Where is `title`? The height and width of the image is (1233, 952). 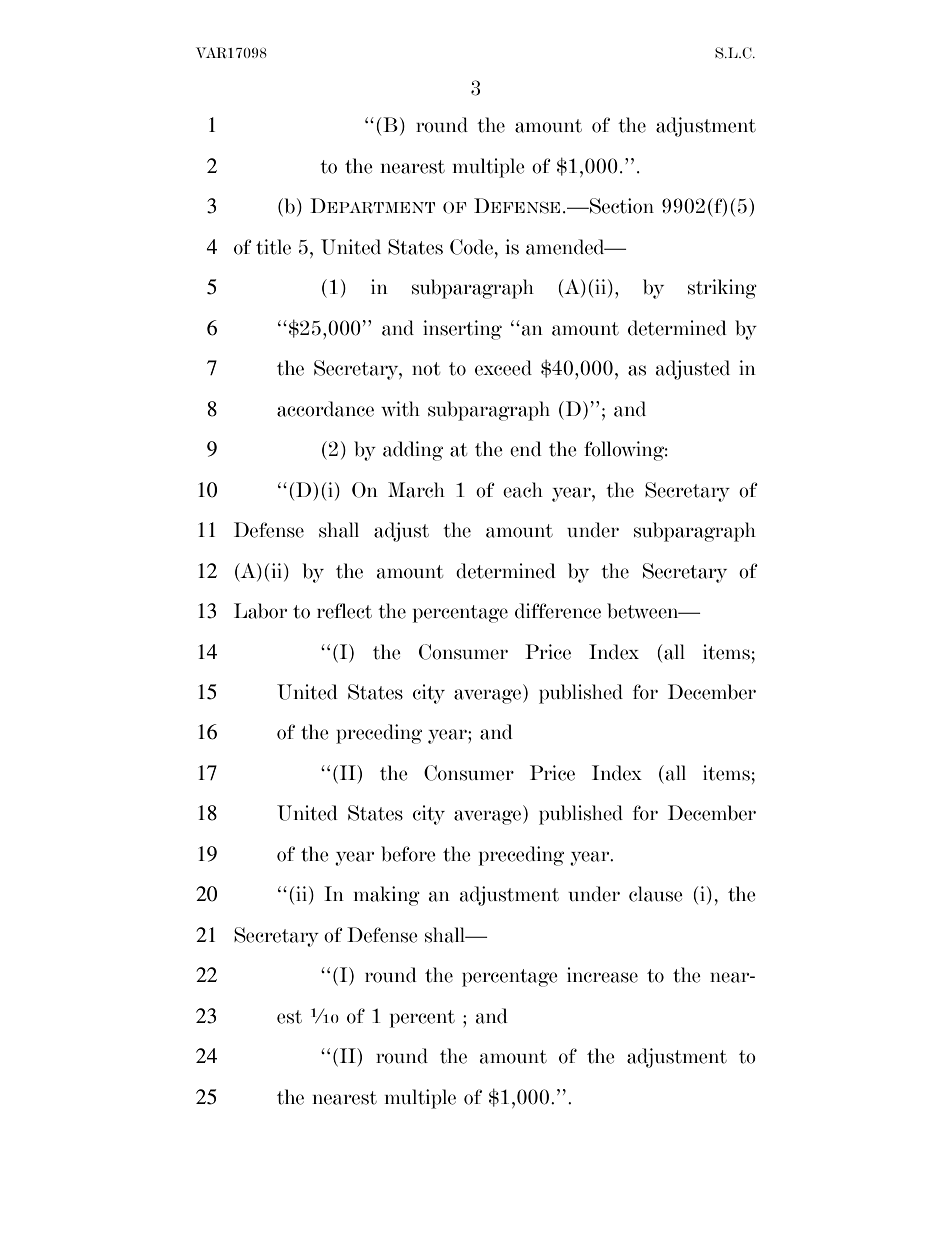 title is located at coordinates (273, 247).
